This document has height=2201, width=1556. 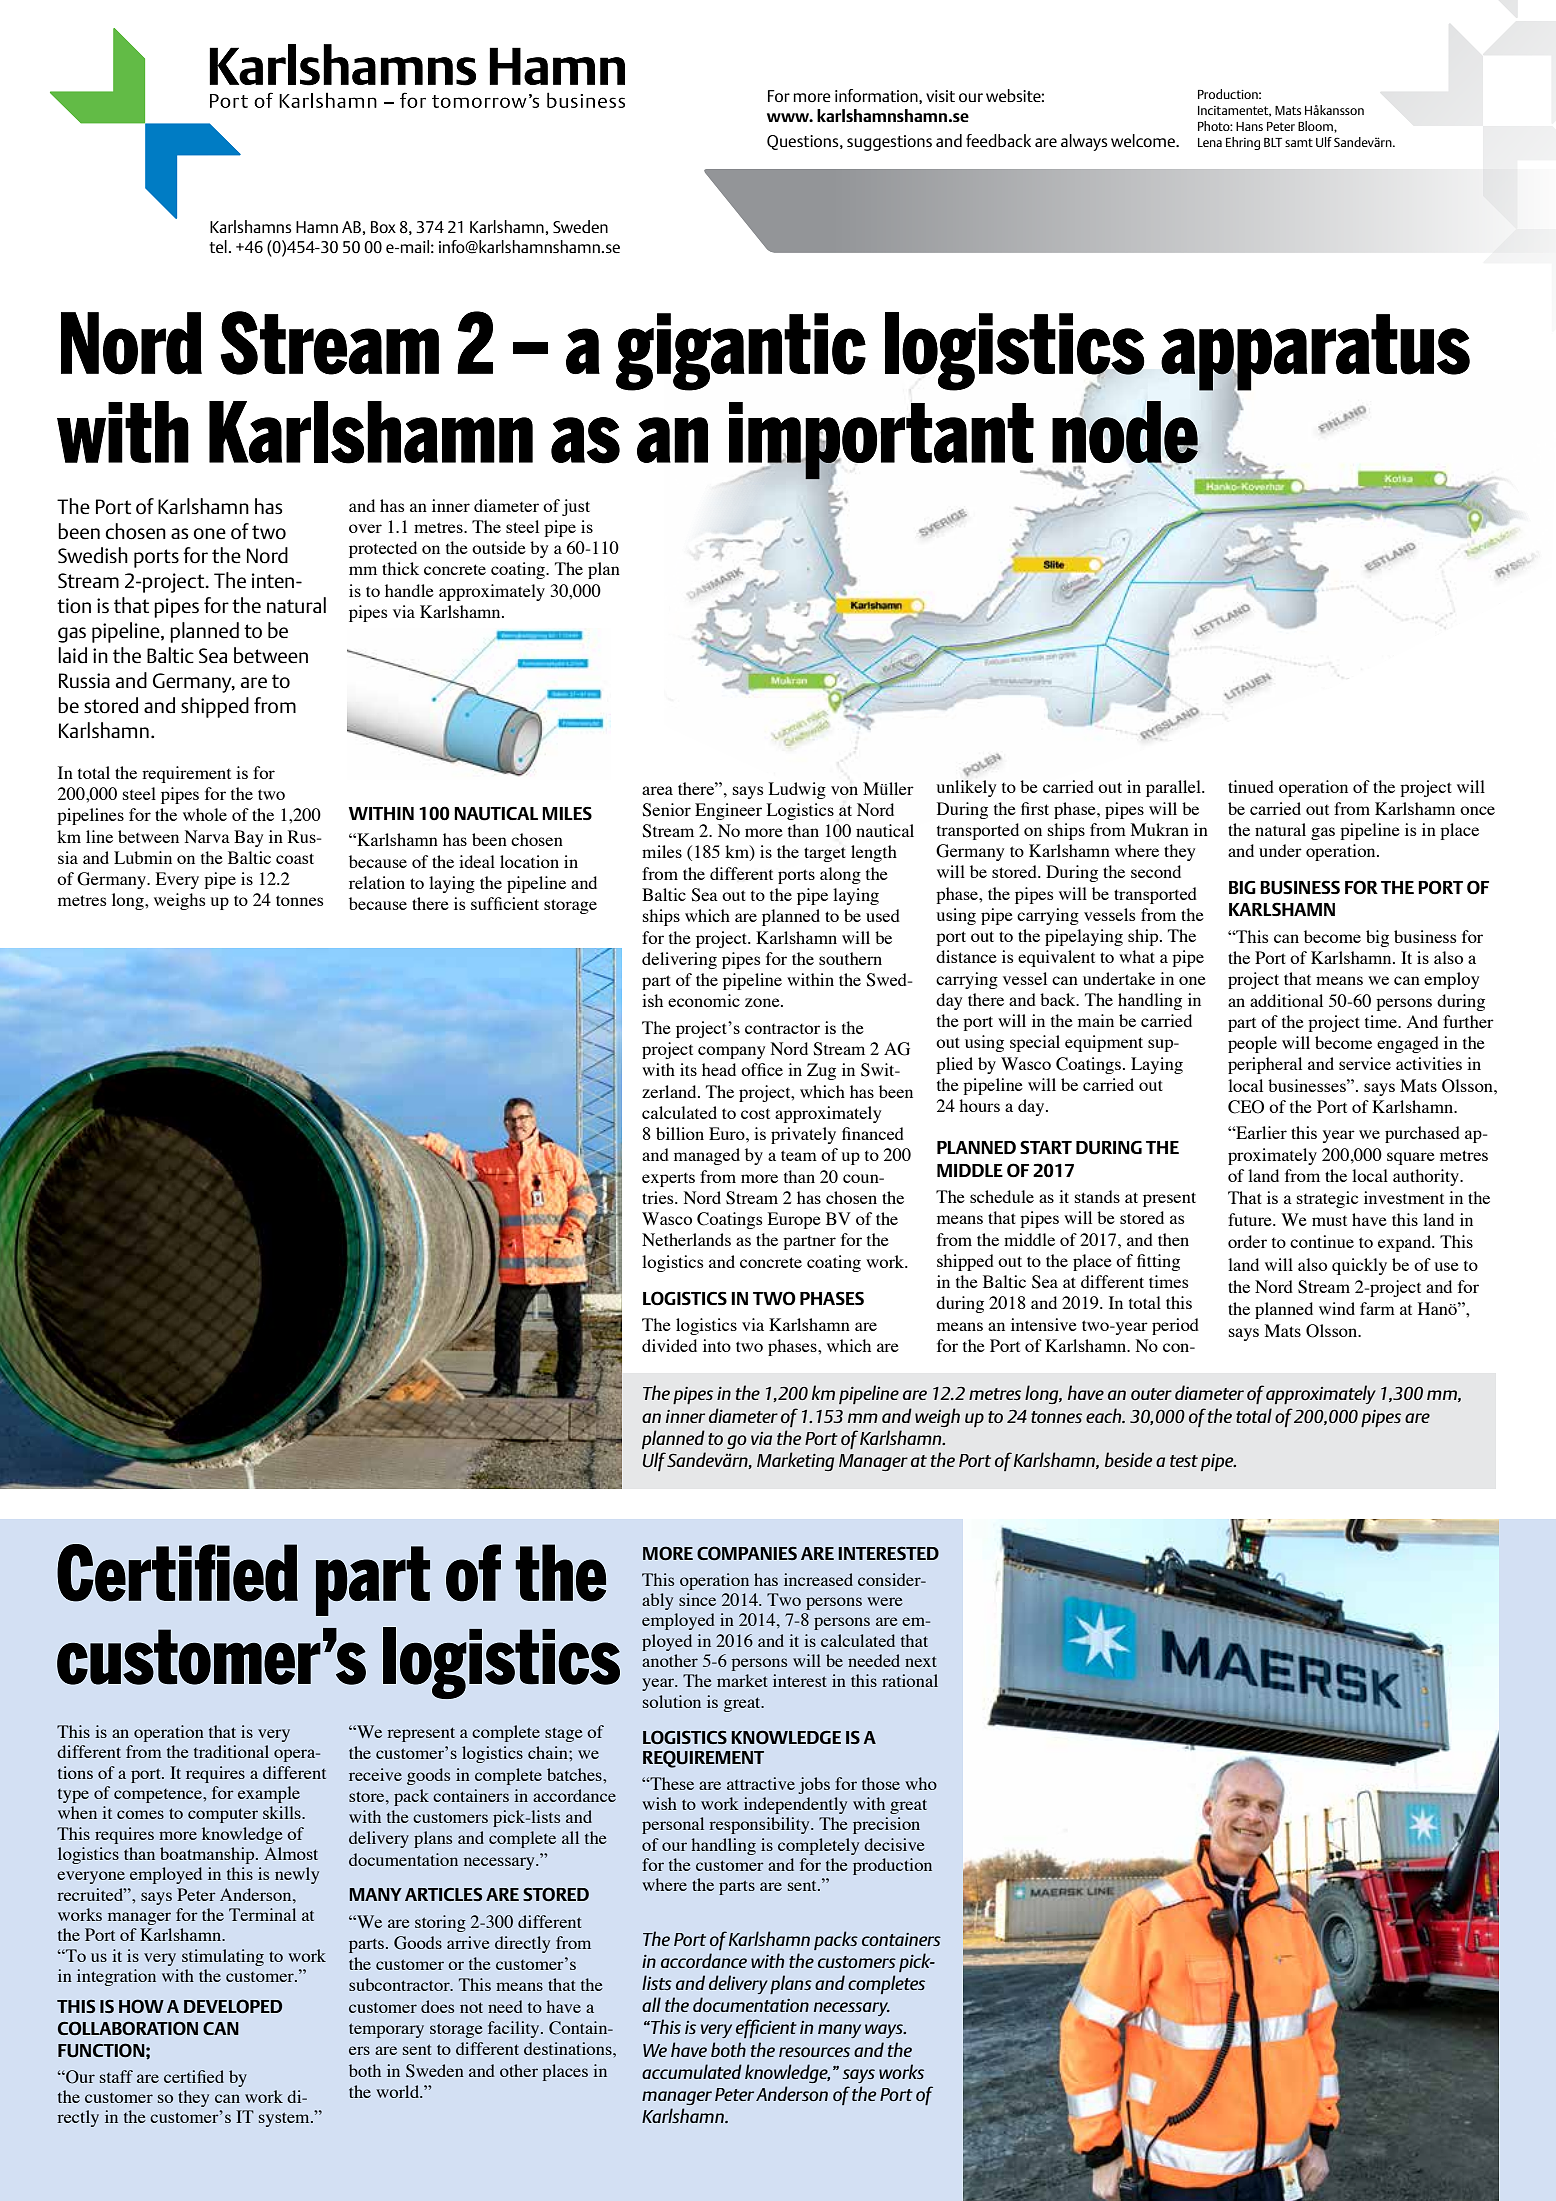 I want to click on resources, so click(x=814, y=2052).
